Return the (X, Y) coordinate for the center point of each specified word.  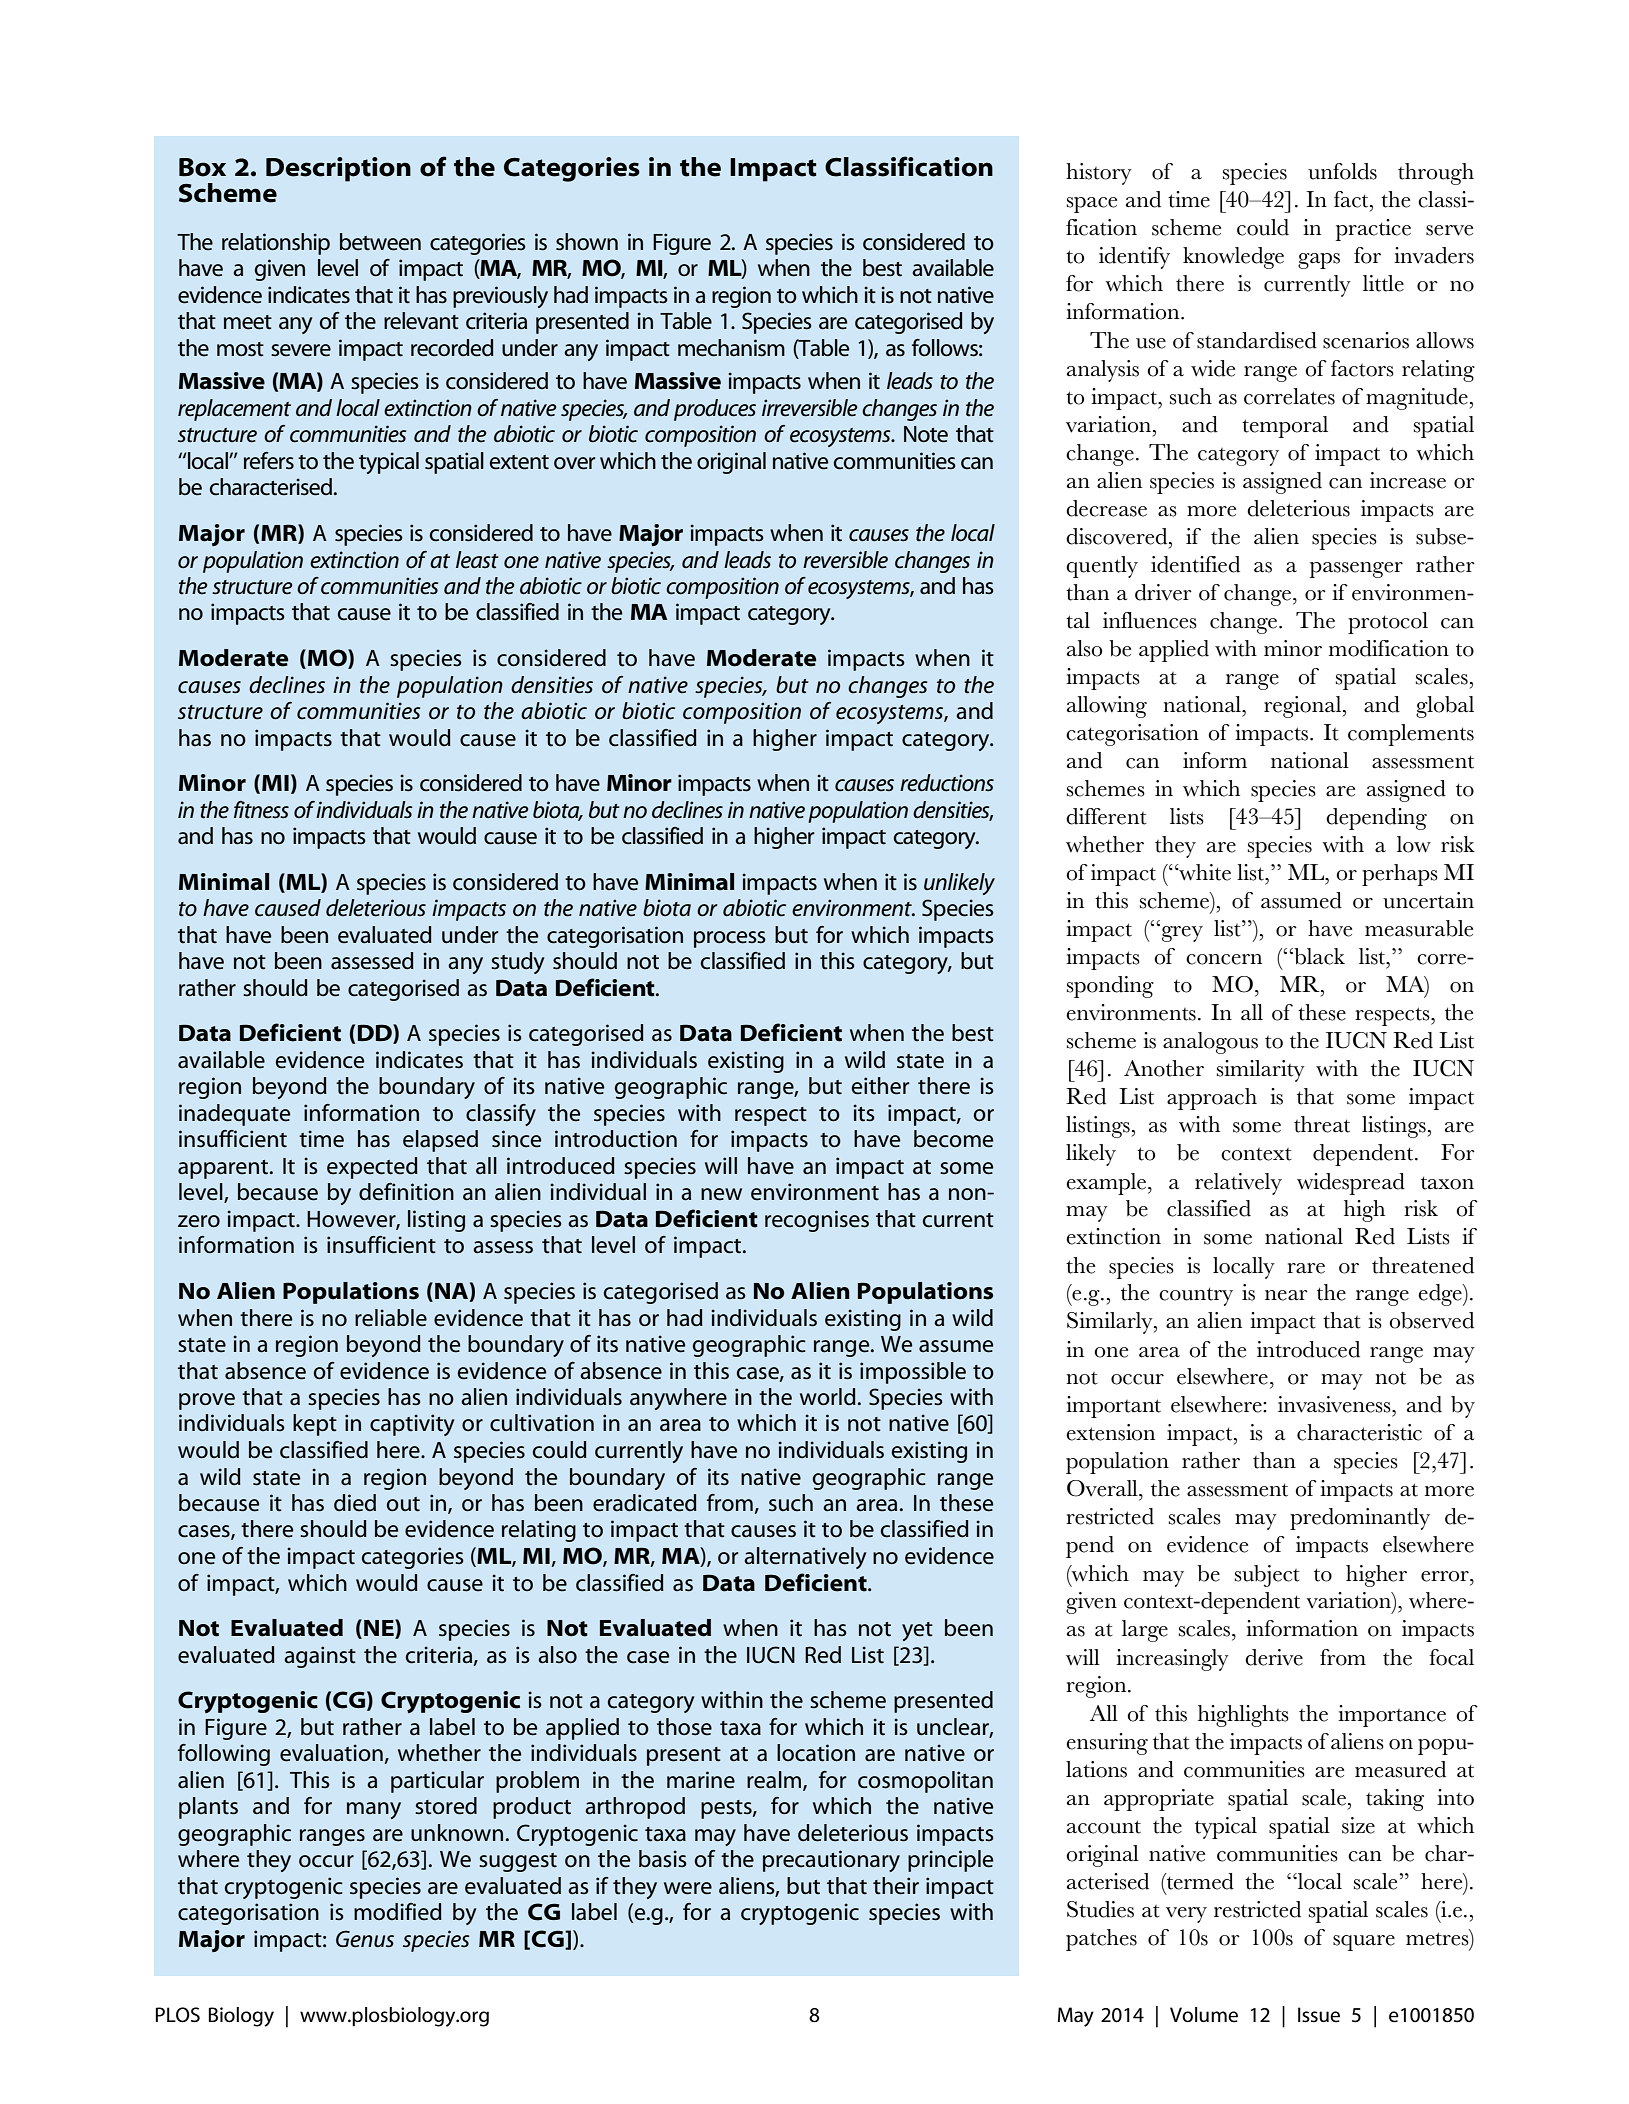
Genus (365, 1939)
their (896, 1886)
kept (315, 1425)
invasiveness (1335, 1404)
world (828, 1397)
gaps (1319, 261)
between (380, 242)
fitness (261, 810)
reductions (947, 783)
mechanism (731, 348)
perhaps (1400, 875)
